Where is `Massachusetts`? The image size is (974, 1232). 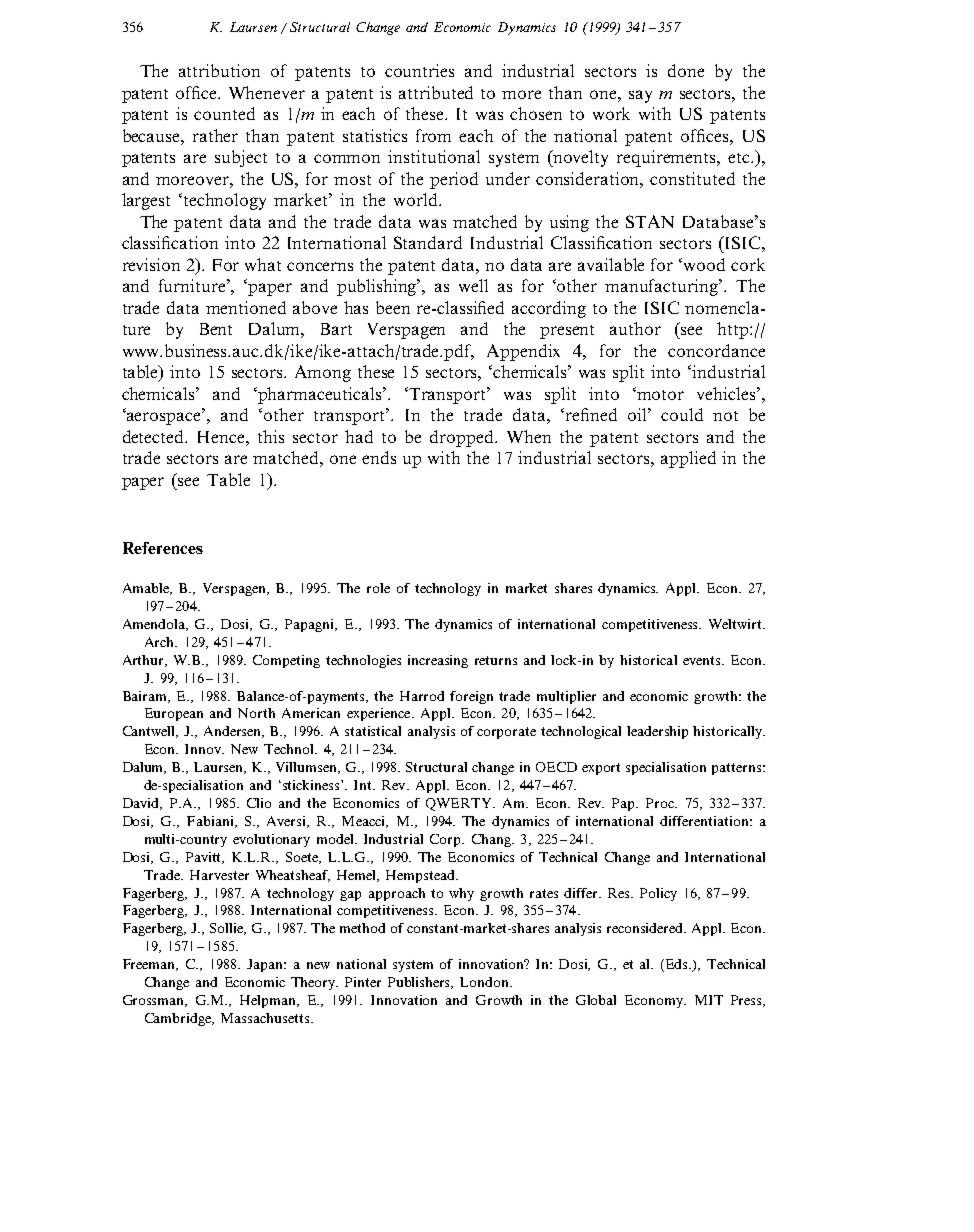 Massachusetts is located at coordinates (266, 1018).
